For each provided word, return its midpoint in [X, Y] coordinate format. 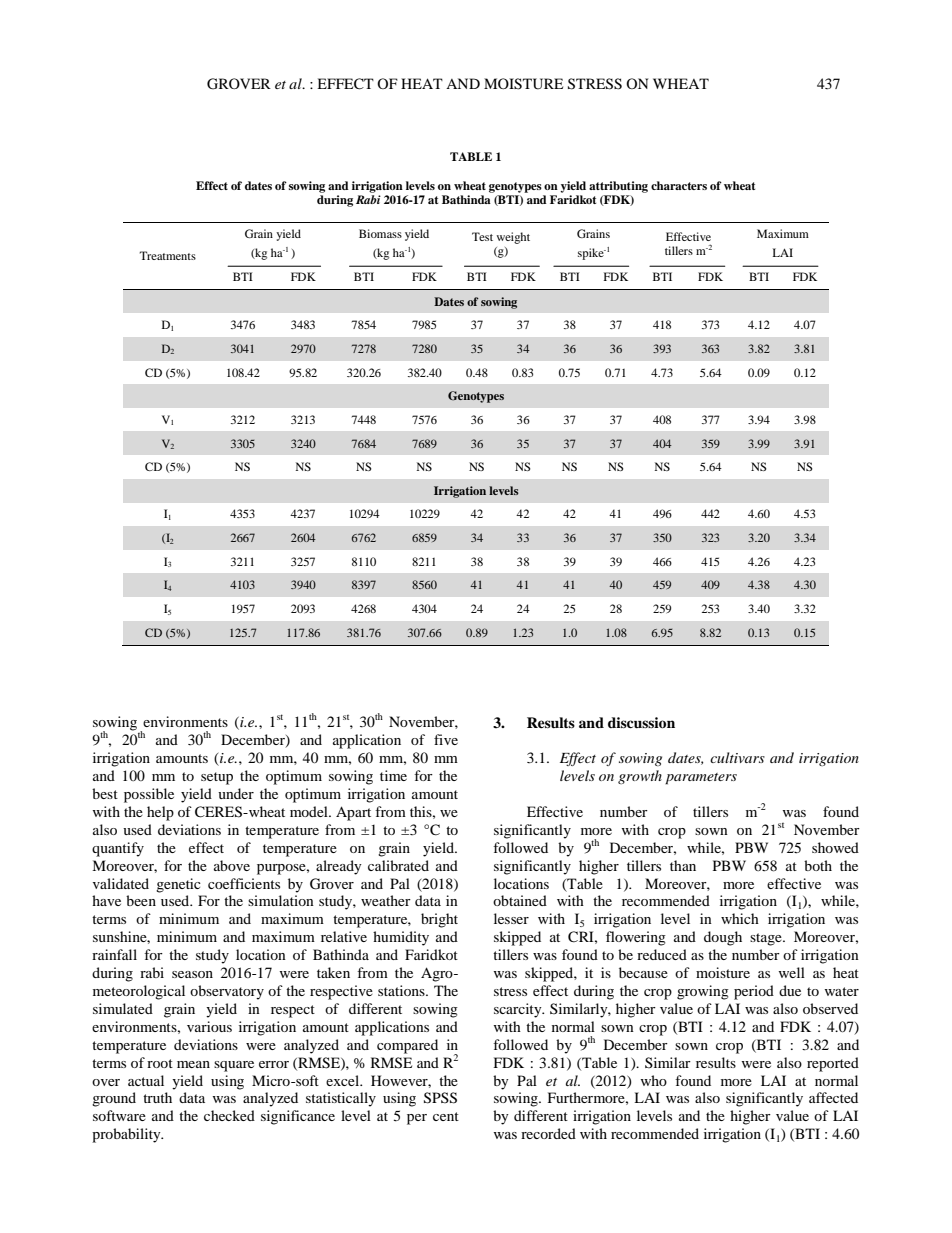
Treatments [167, 255]
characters [679, 185]
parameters [701, 779]
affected [833, 1097]
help [160, 813]
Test [482, 236]
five [446, 739]
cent [446, 1116]
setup [217, 778]
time [393, 775]
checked [229, 1115]
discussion [641, 723]
